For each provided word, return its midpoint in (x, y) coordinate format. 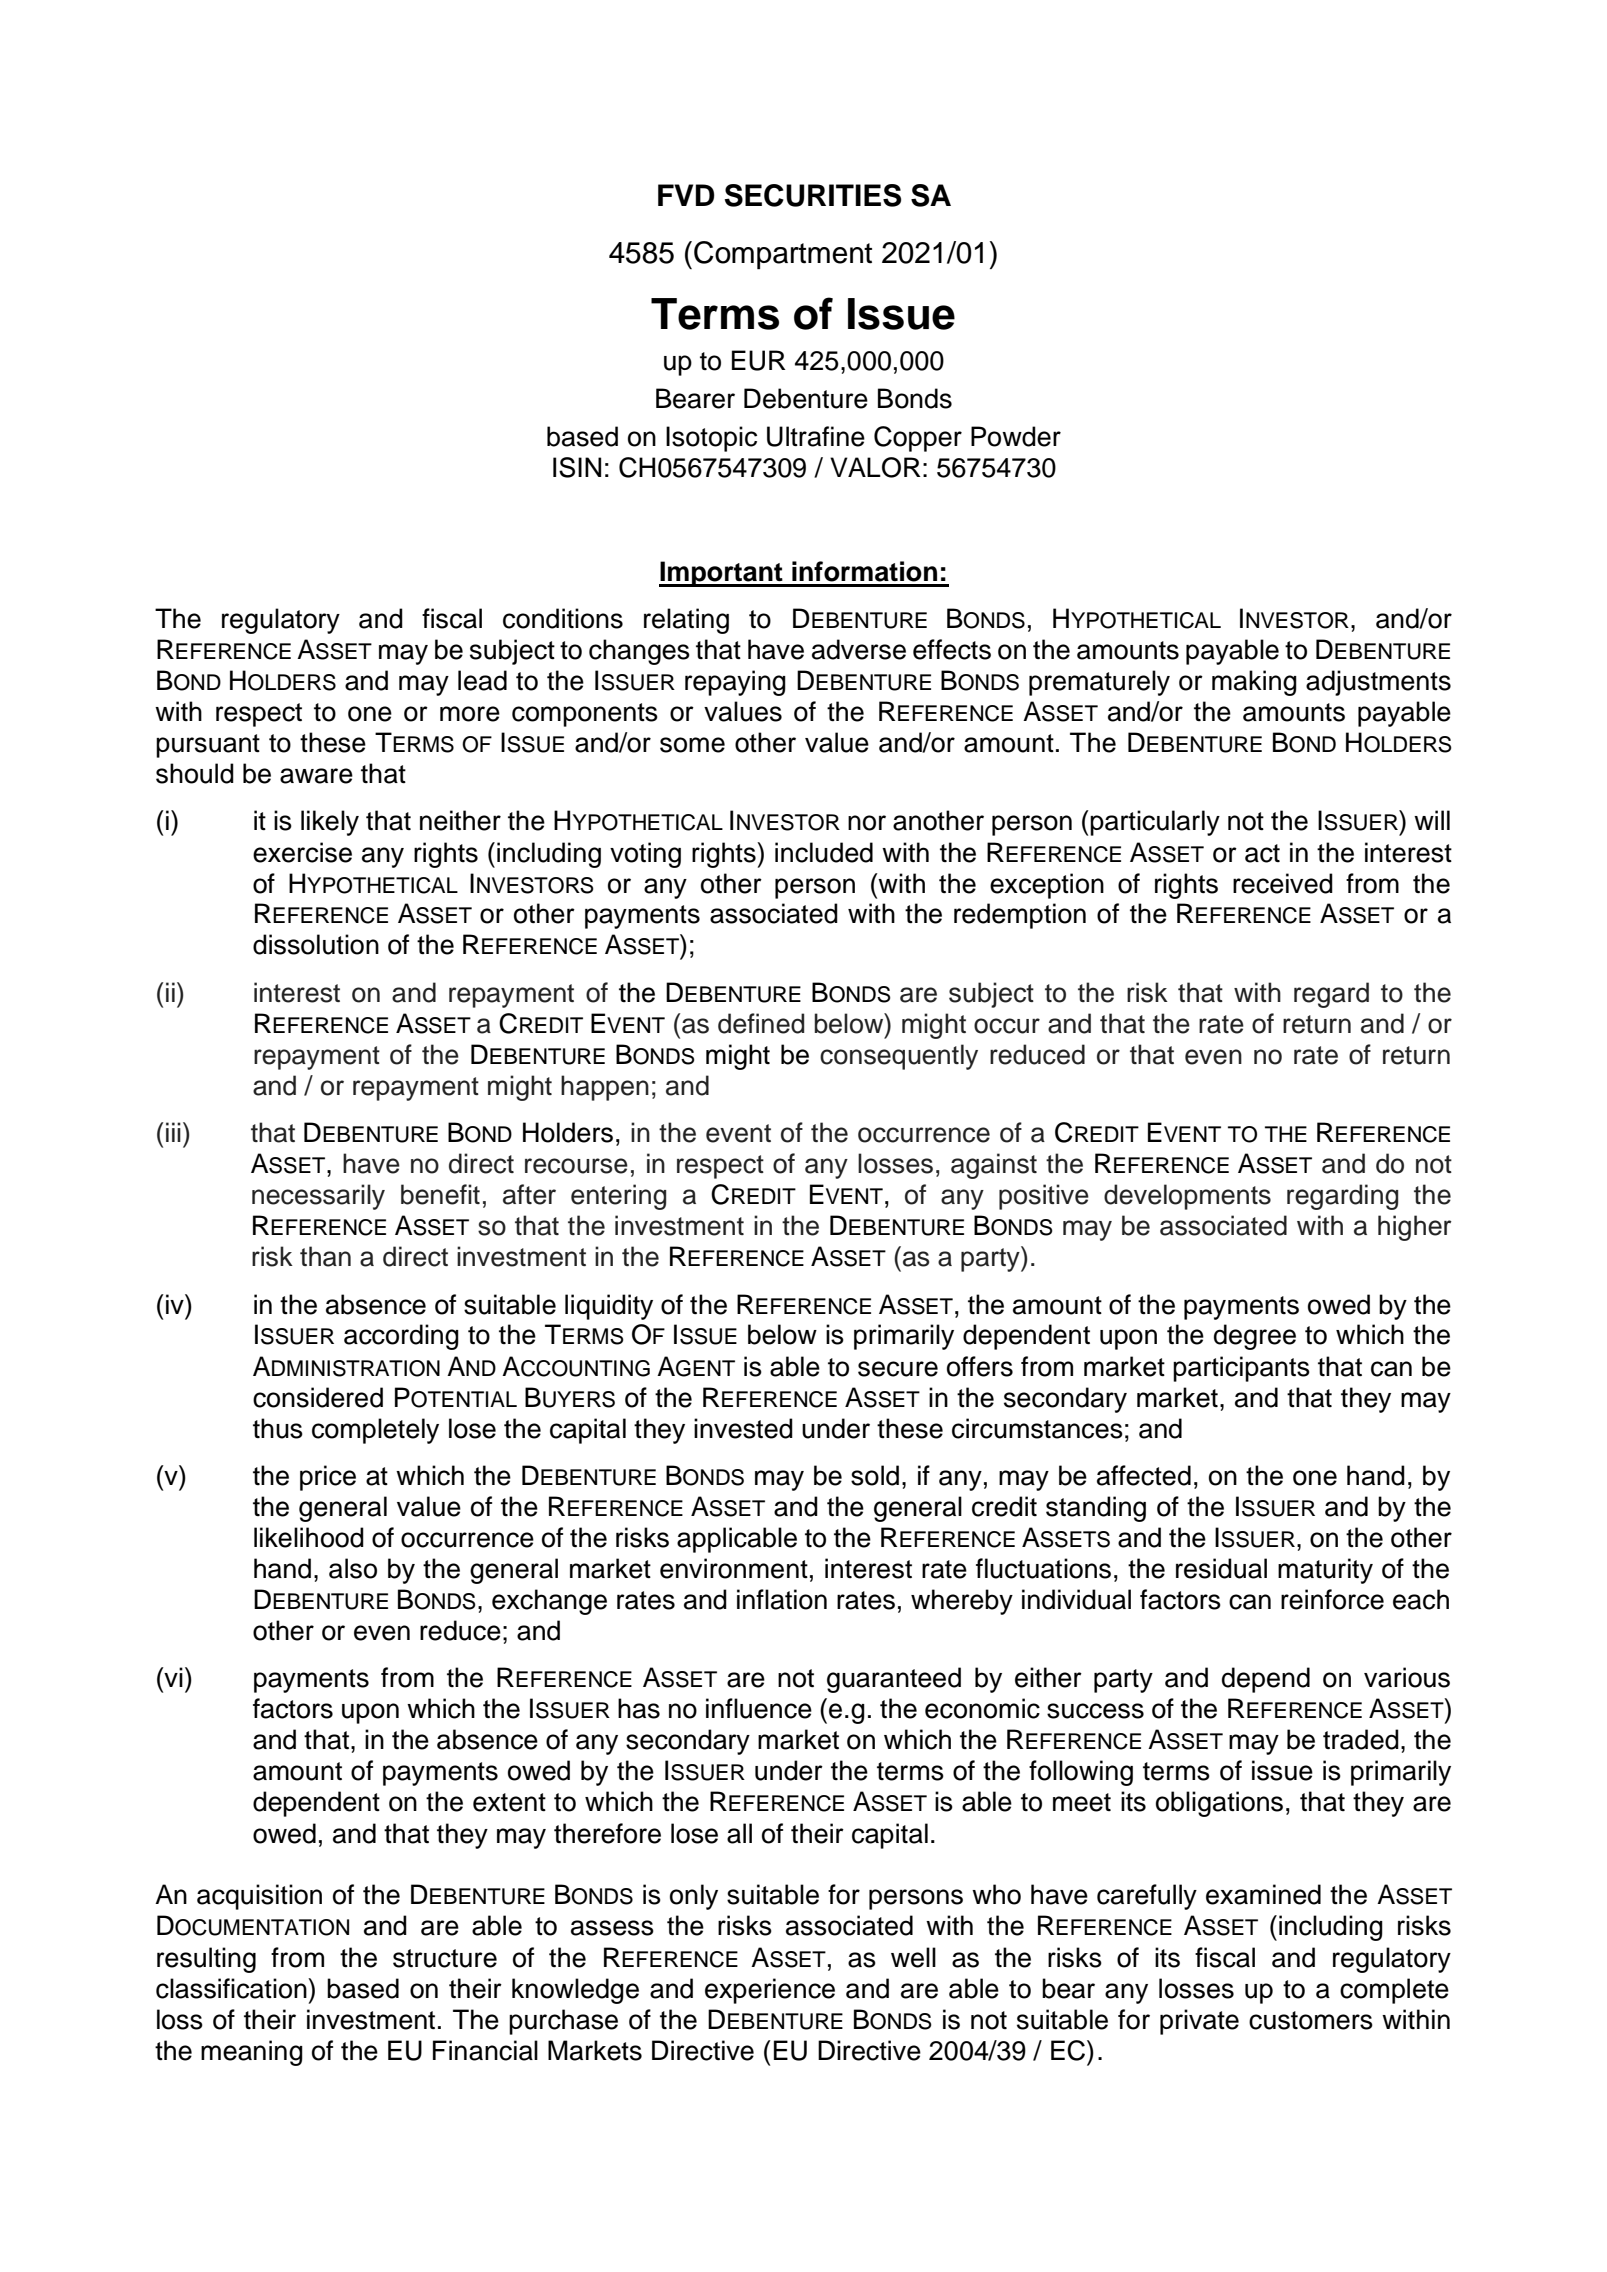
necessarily (318, 1197)
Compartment (783, 255)
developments (1187, 1197)
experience (770, 1991)
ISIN (577, 467)
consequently (899, 1057)
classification (232, 1988)
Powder (1016, 436)
